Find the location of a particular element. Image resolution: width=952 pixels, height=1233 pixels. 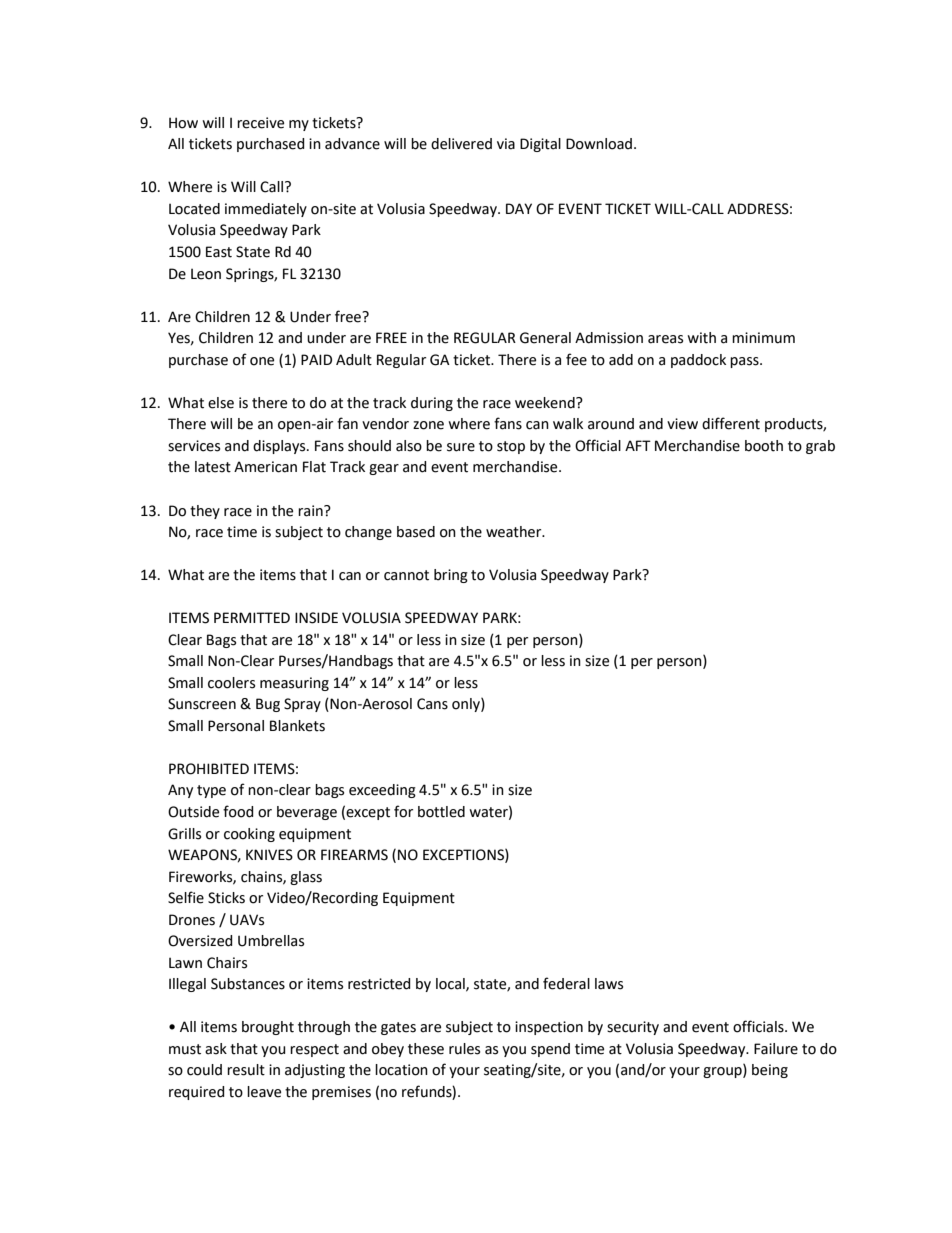

receive is located at coordinates (260, 123).
